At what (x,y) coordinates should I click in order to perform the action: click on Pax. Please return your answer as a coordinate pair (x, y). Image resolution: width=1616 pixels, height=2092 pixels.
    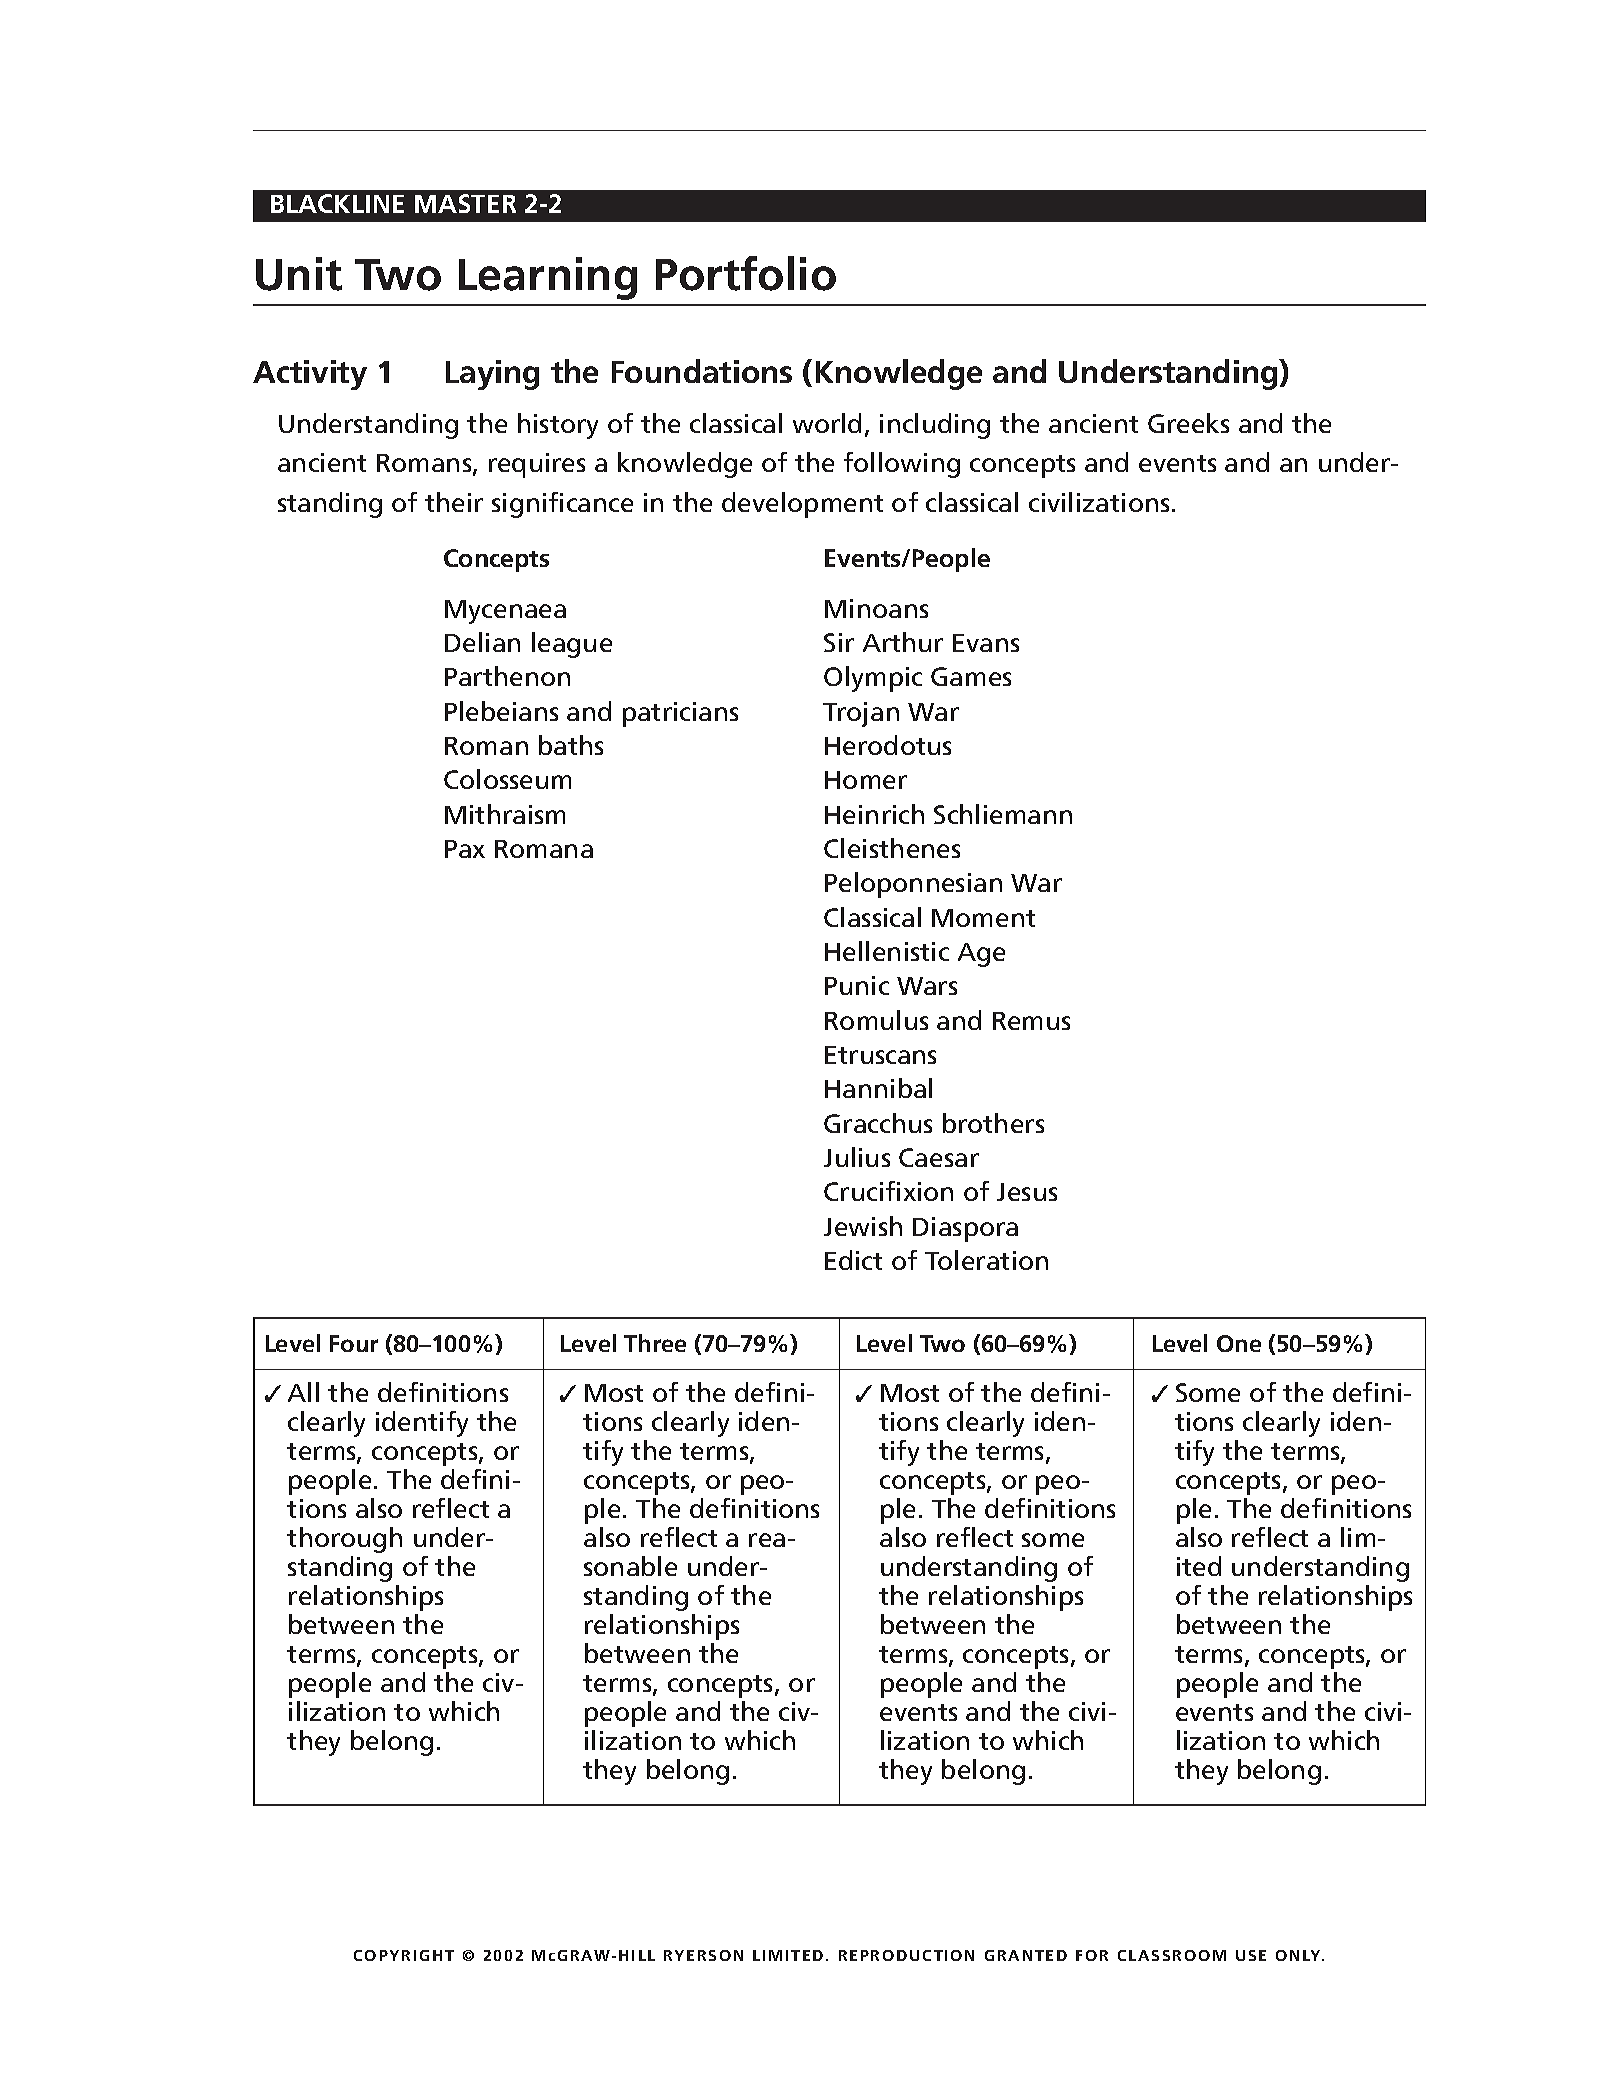
    Looking at the image, I should click on (465, 849).
